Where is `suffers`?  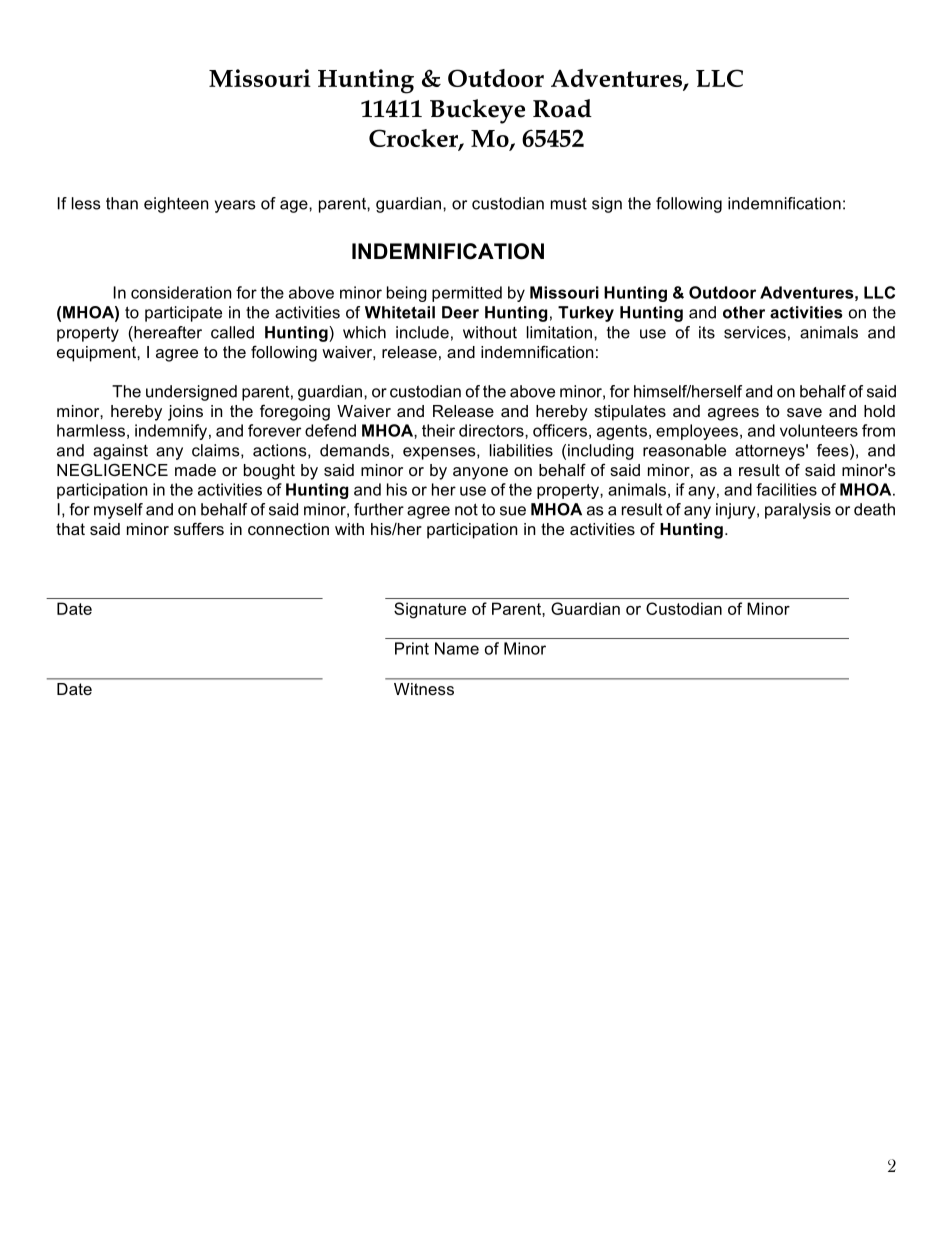
suffers is located at coordinates (199, 528).
